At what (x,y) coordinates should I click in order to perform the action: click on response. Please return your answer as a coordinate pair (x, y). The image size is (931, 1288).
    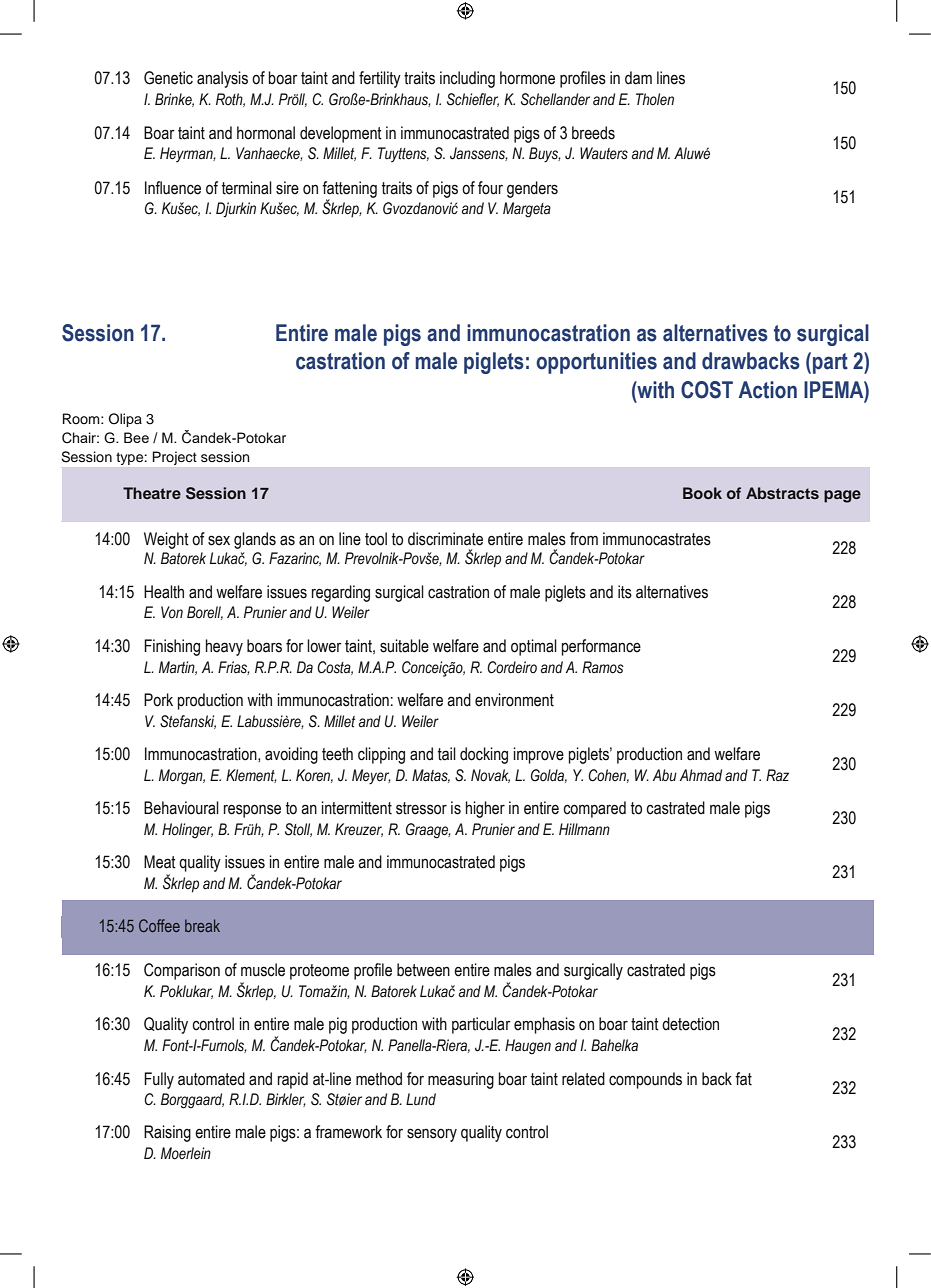
    Looking at the image, I should click on (252, 811).
